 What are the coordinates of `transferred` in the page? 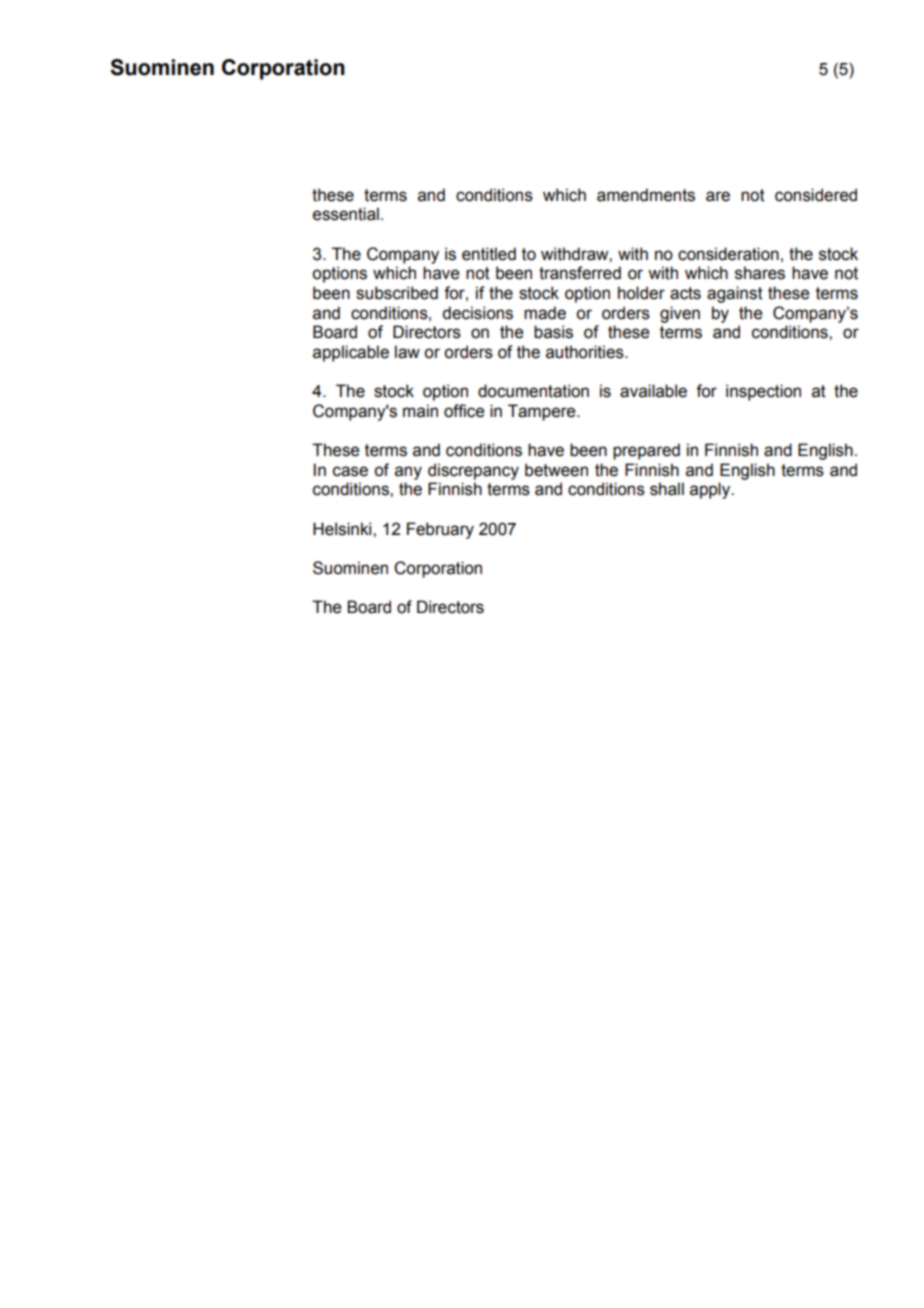 It's located at (580, 273).
